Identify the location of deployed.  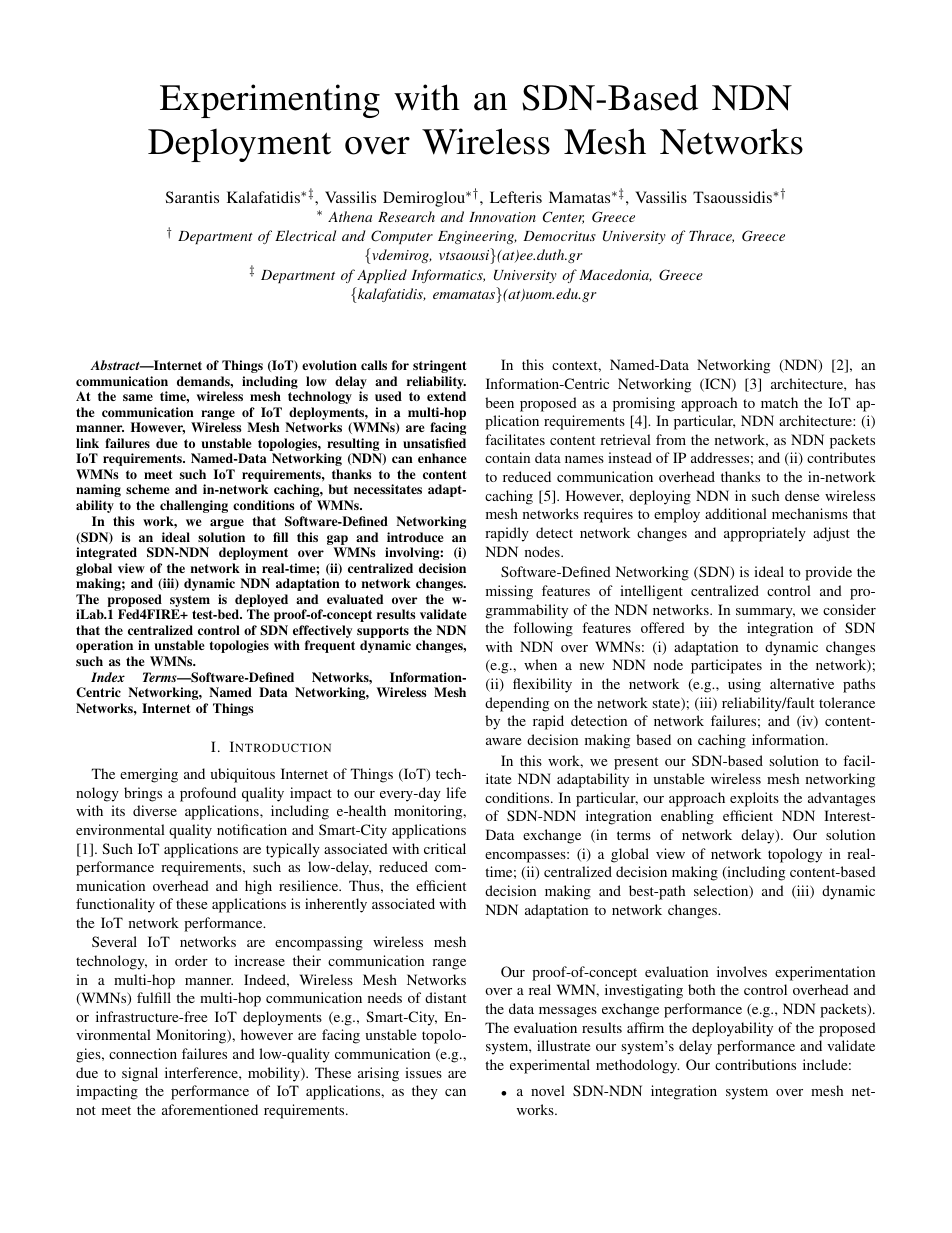
(261, 602).
